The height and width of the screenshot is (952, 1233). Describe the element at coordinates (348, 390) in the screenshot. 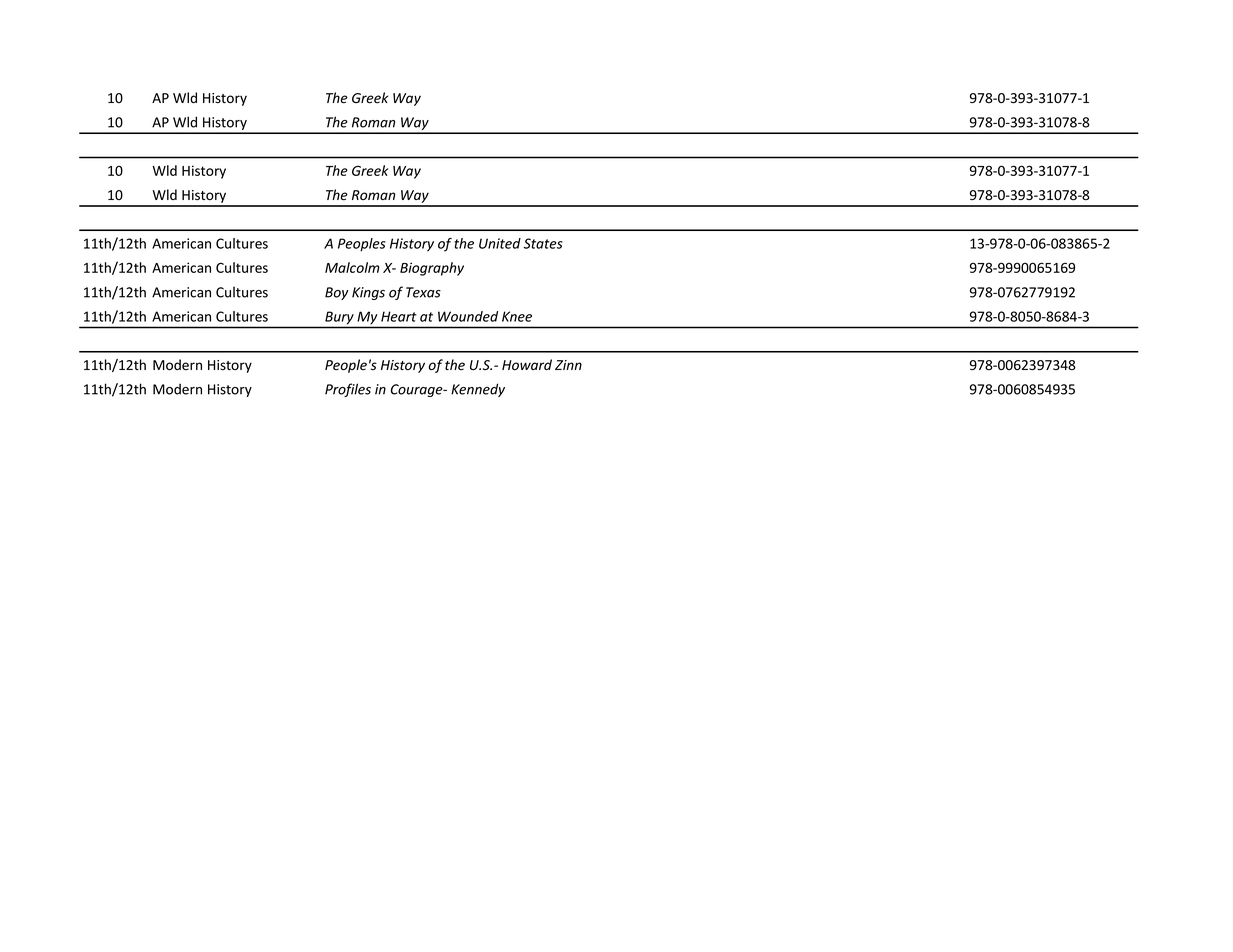

I see `Profiles` at that location.
